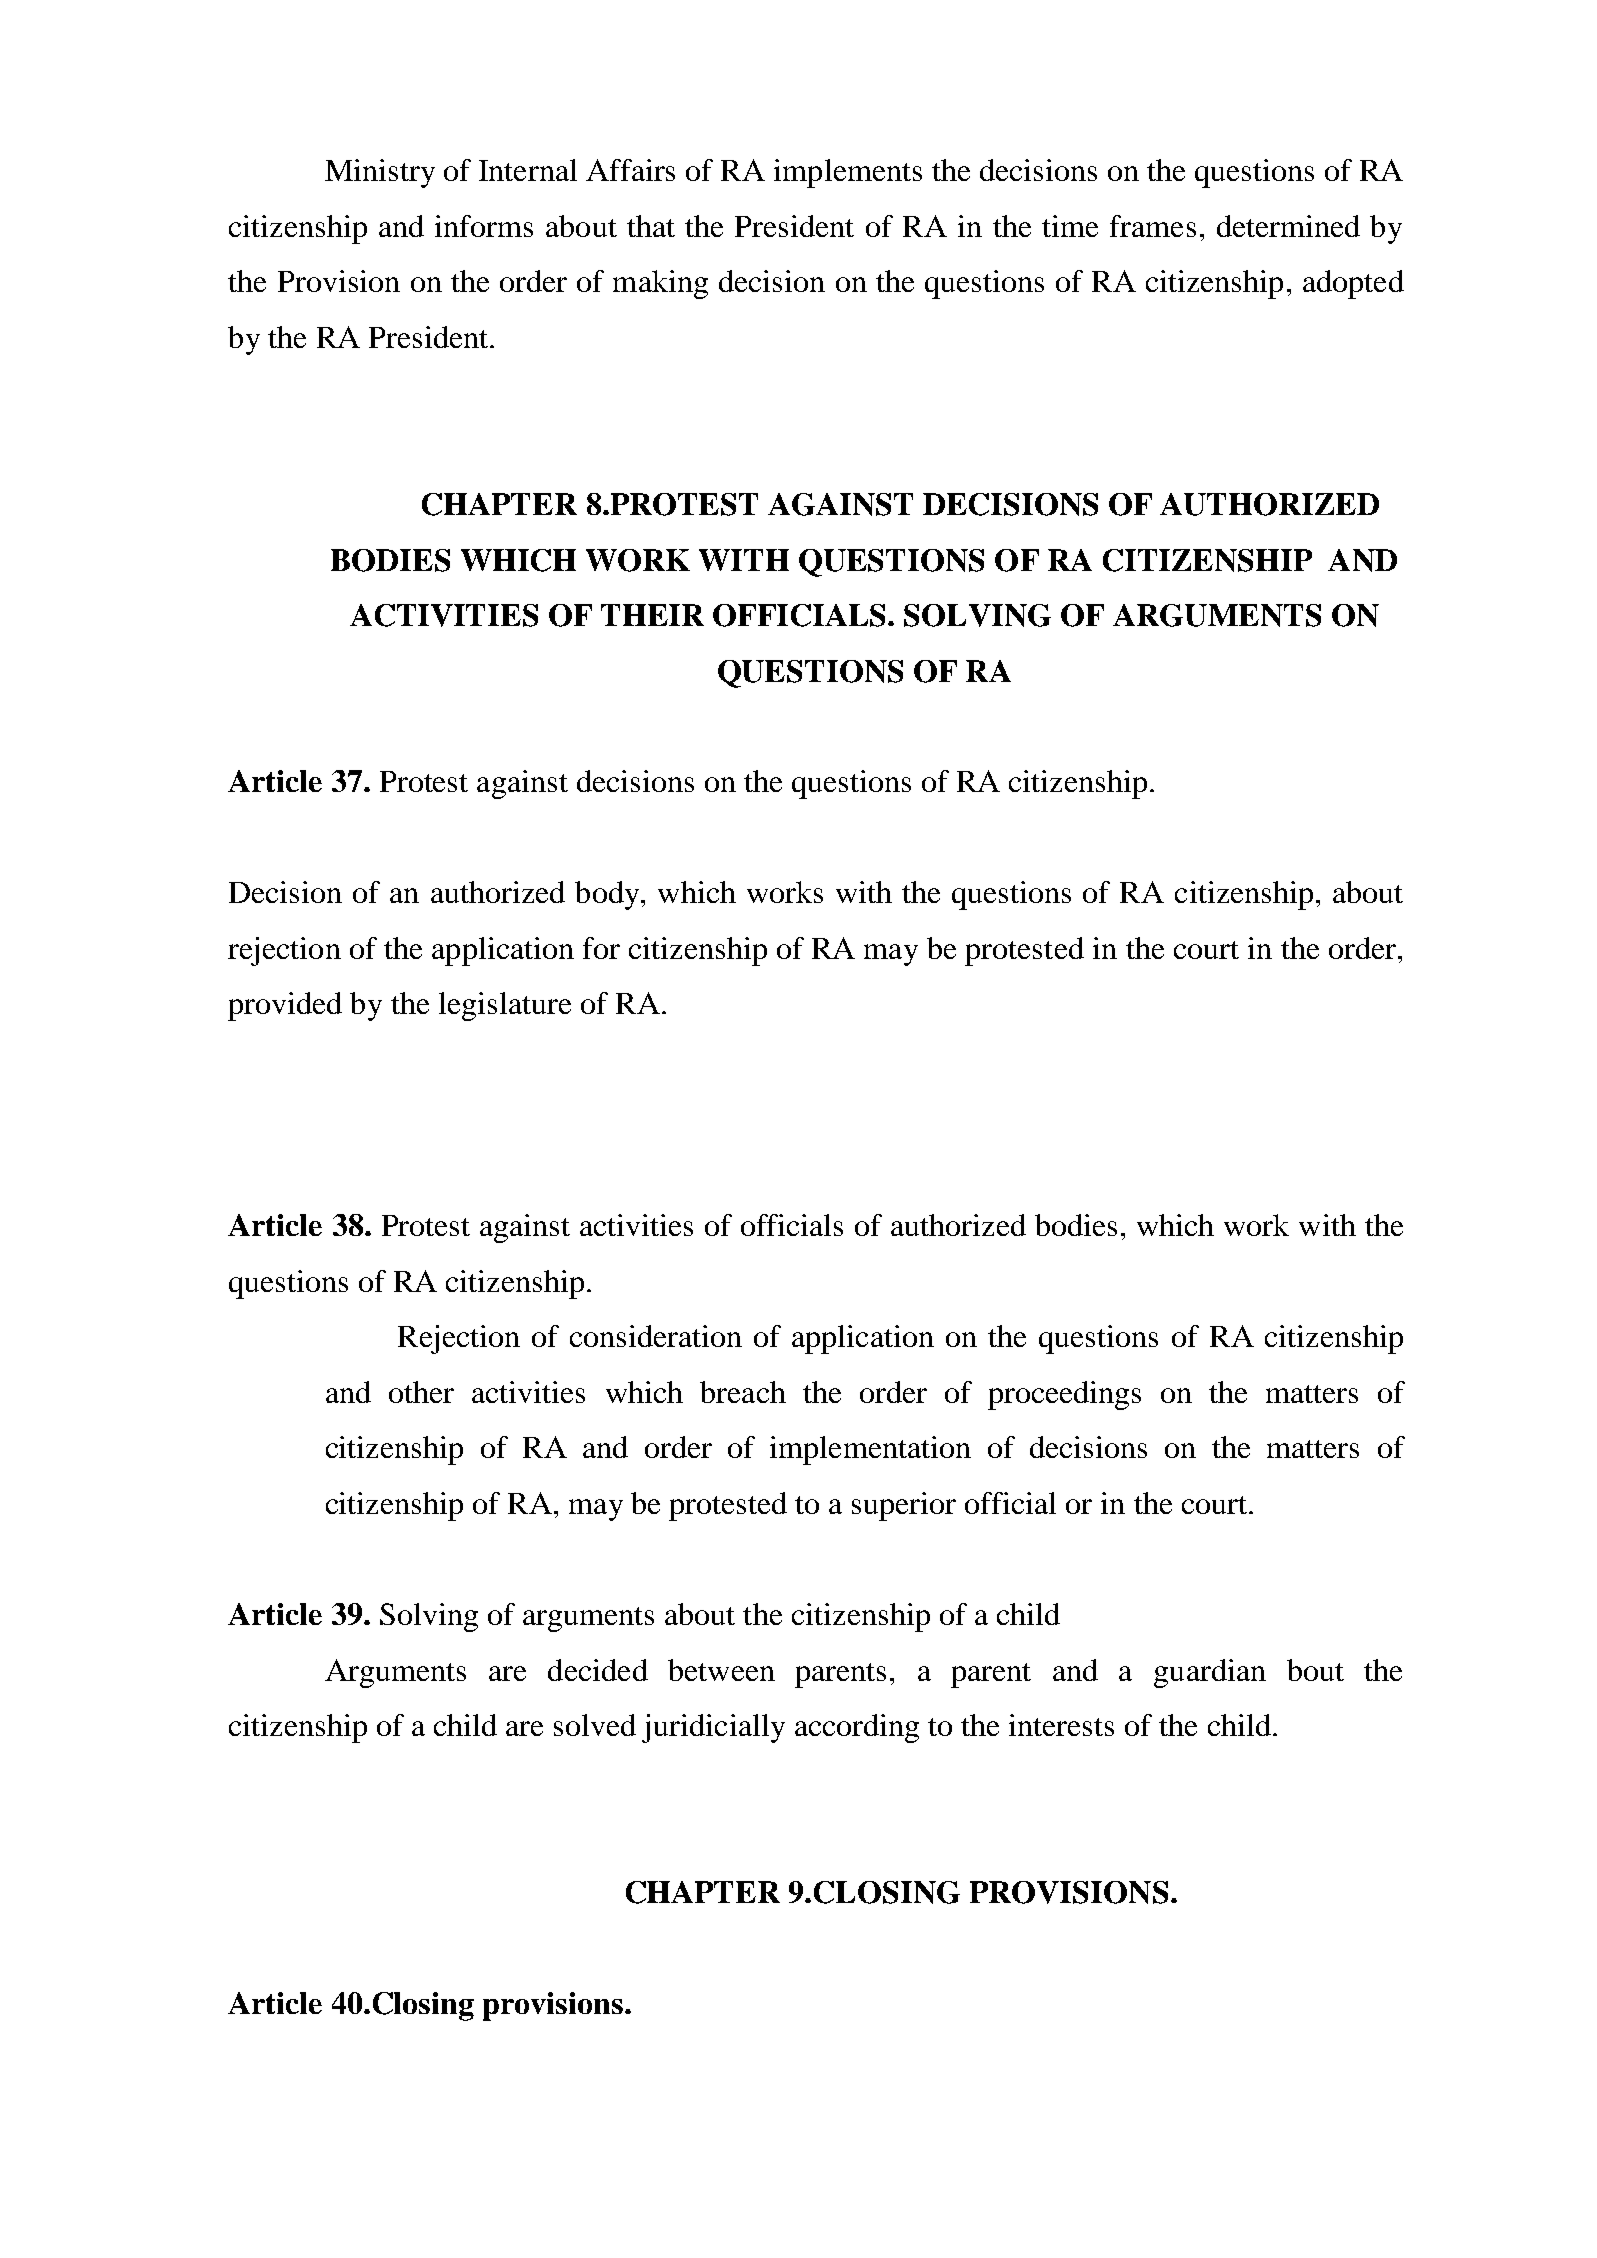  I want to click on breach, so click(743, 1392).
